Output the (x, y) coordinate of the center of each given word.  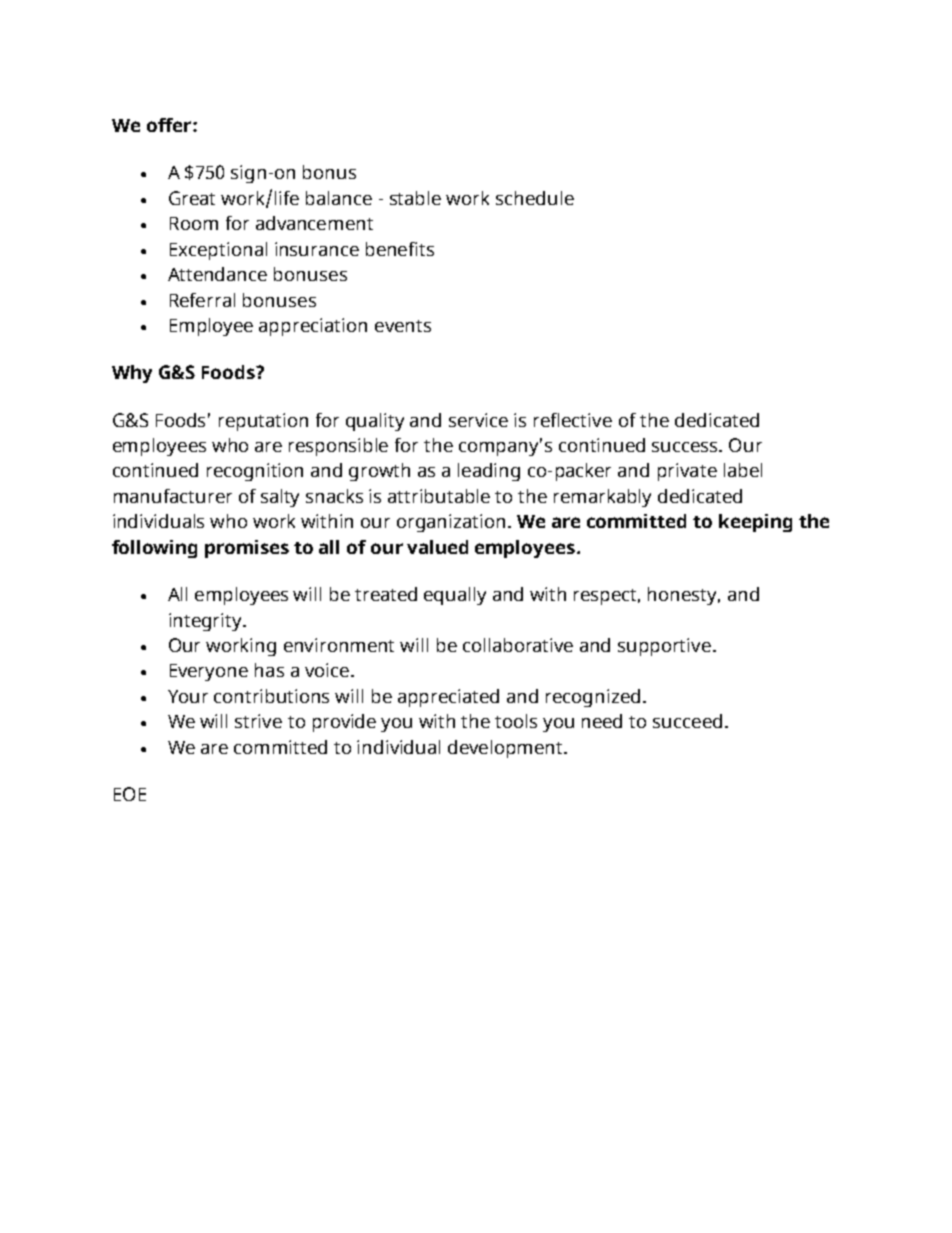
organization (451, 523)
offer (170, 125)
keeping (755, 523)
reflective (573, 420)
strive (258, 721)
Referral (202, 300)
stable (415, 198)
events (403, 326)
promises (247, 549)
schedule (535, 198)
